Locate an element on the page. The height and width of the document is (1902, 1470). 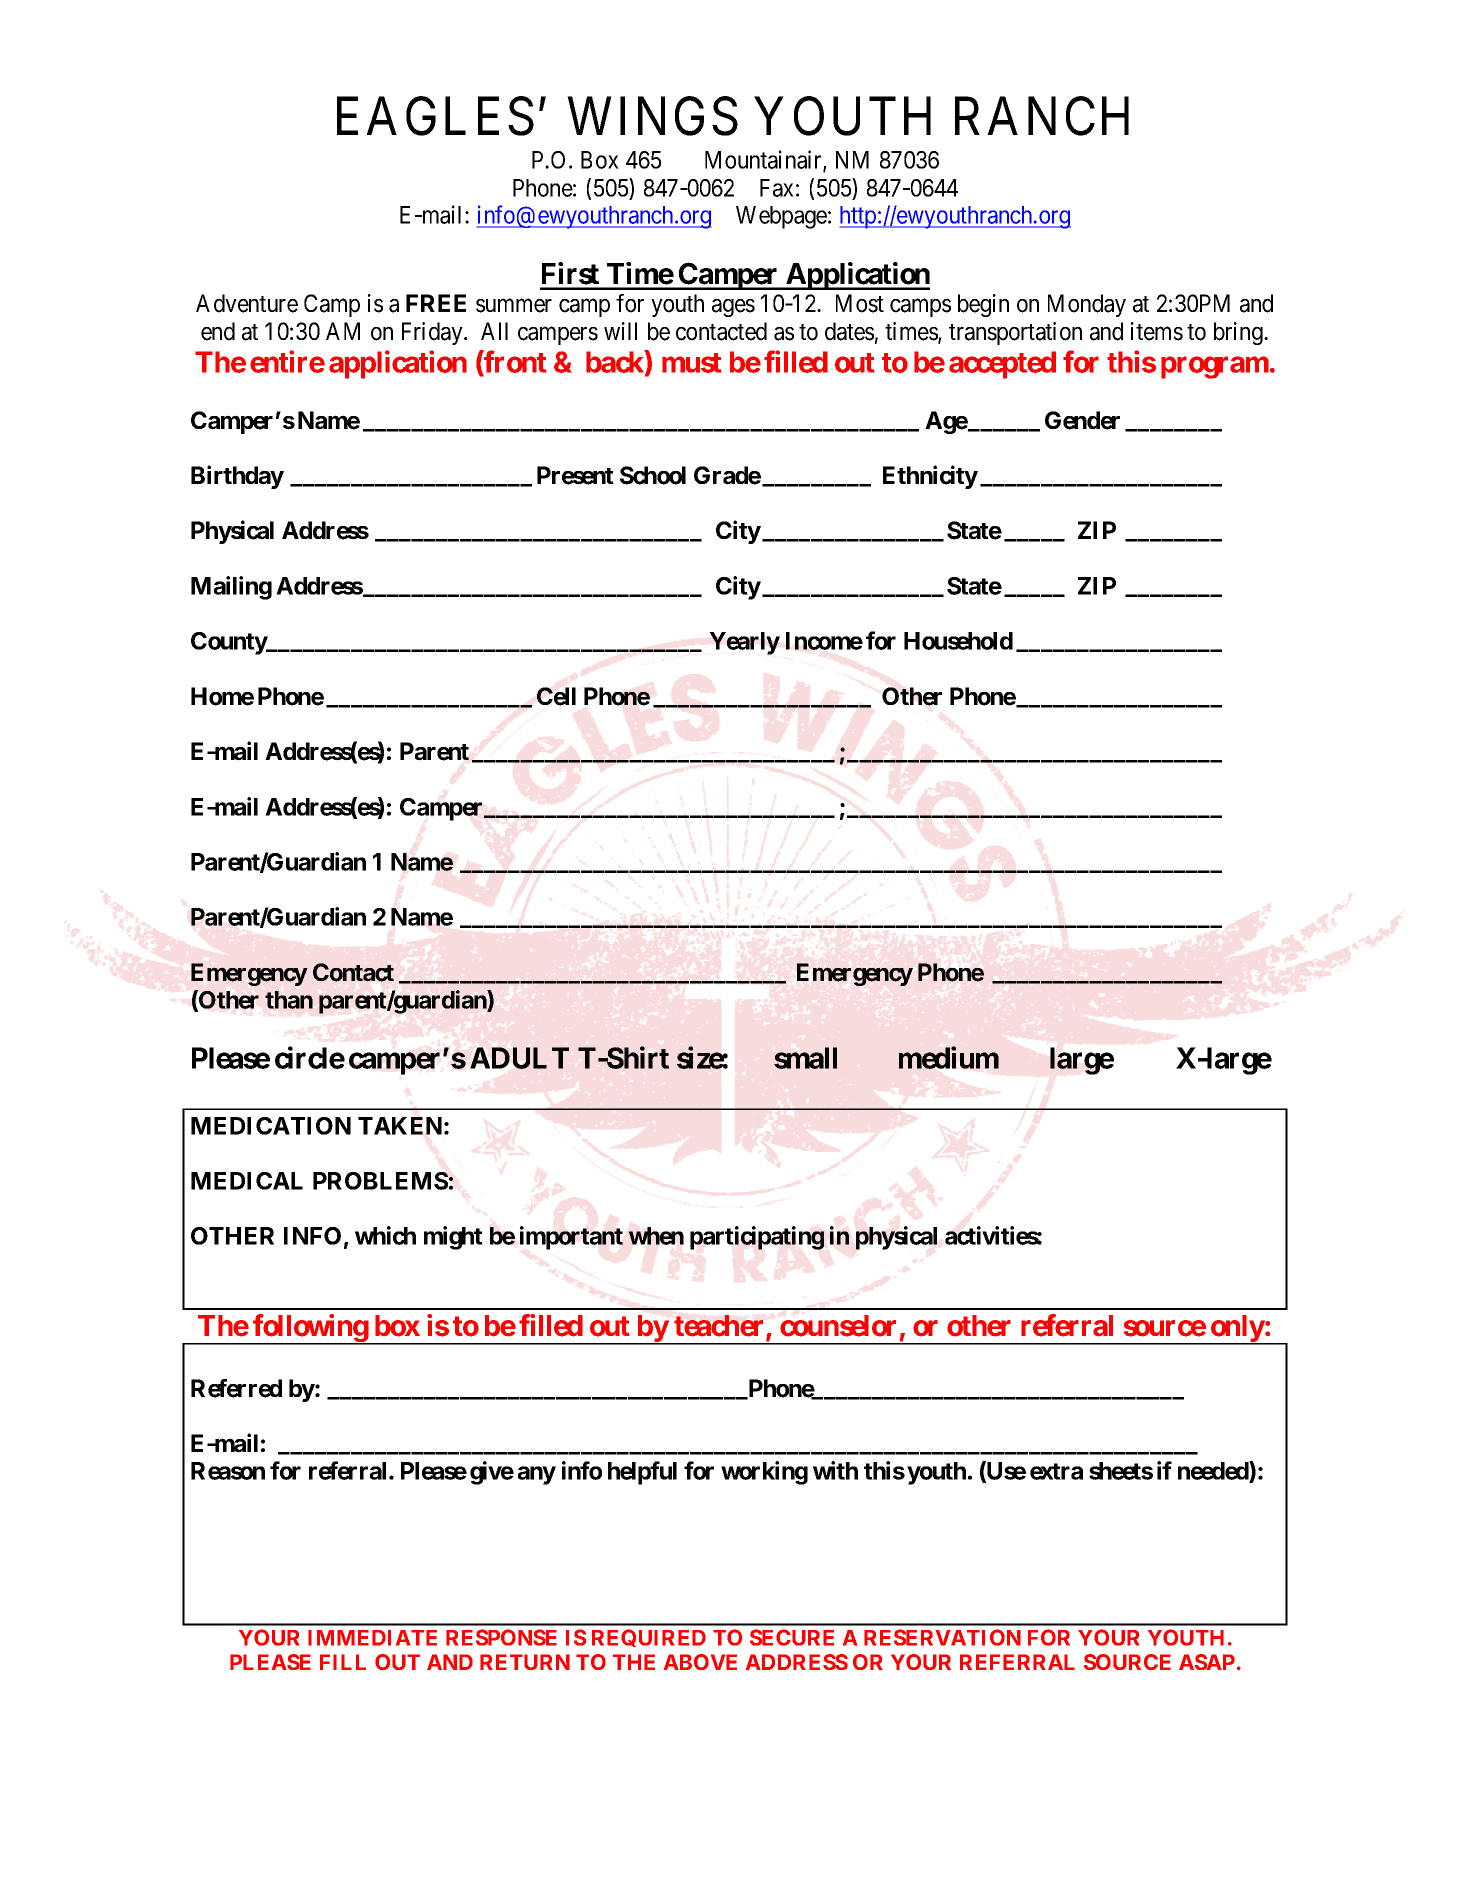
ASAP is located at coordinates (1207, 1662).
